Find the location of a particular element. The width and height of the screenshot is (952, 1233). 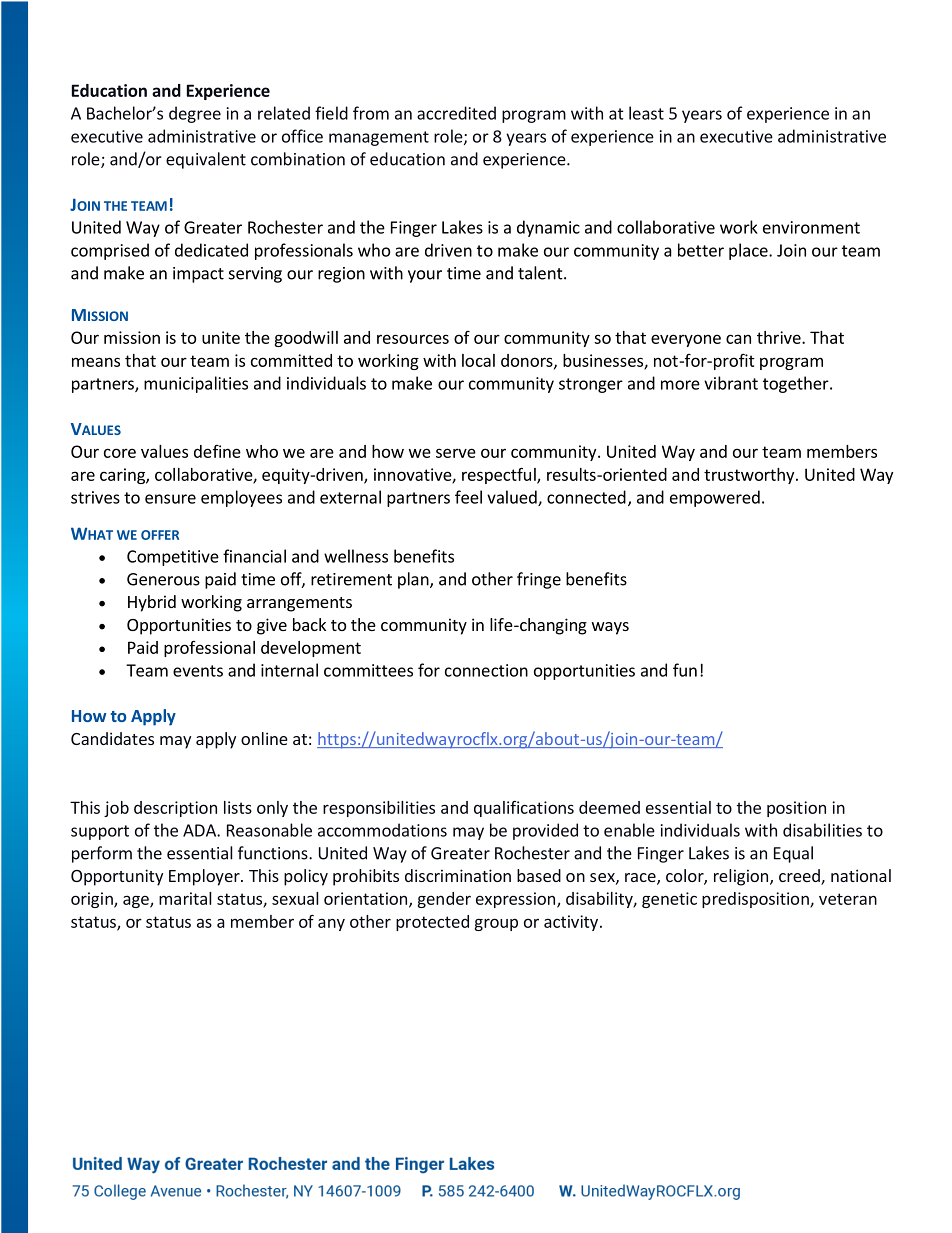

degree is located at coordinates (195, 114).
